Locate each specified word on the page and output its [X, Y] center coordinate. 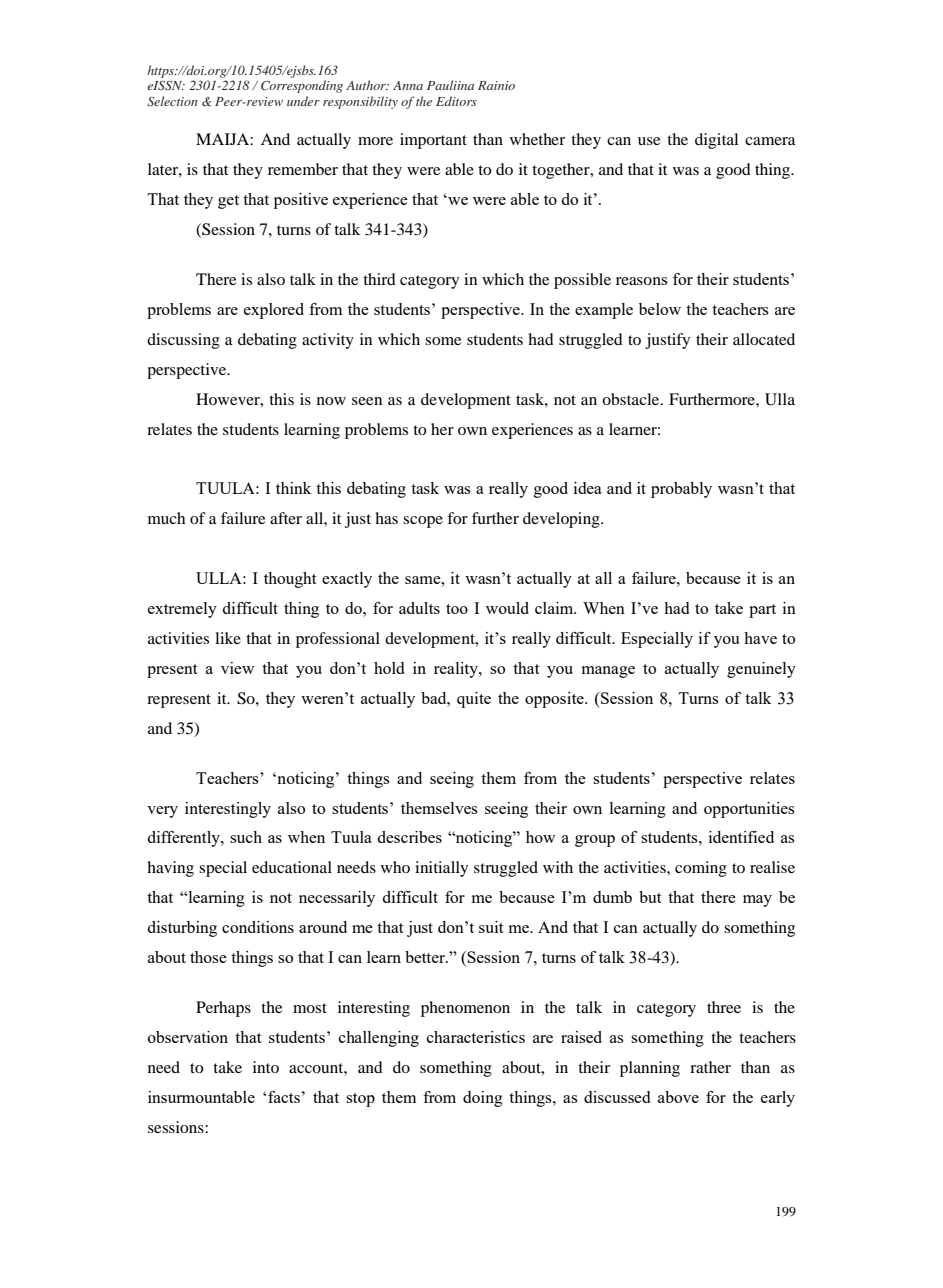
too [457, 609]
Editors [456, 101]
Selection [172, 101]
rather [710, 1067]
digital [716, 141]
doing [483, 1099]
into [266, 1067]
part [762, 611]
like [228, 638]
